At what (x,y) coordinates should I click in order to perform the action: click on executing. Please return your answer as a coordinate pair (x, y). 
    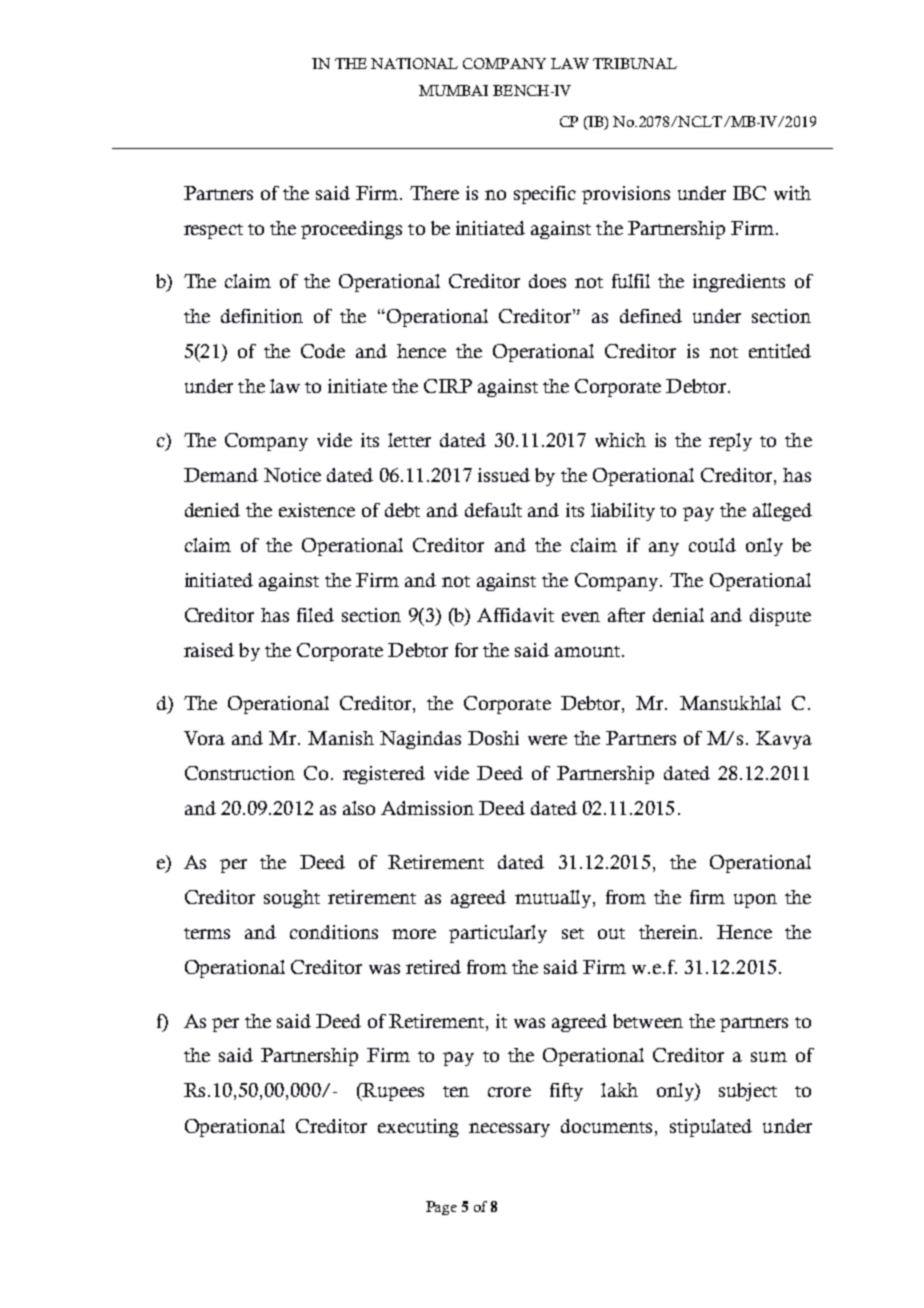
    Looking at the image, I should click on (418, 1128).
